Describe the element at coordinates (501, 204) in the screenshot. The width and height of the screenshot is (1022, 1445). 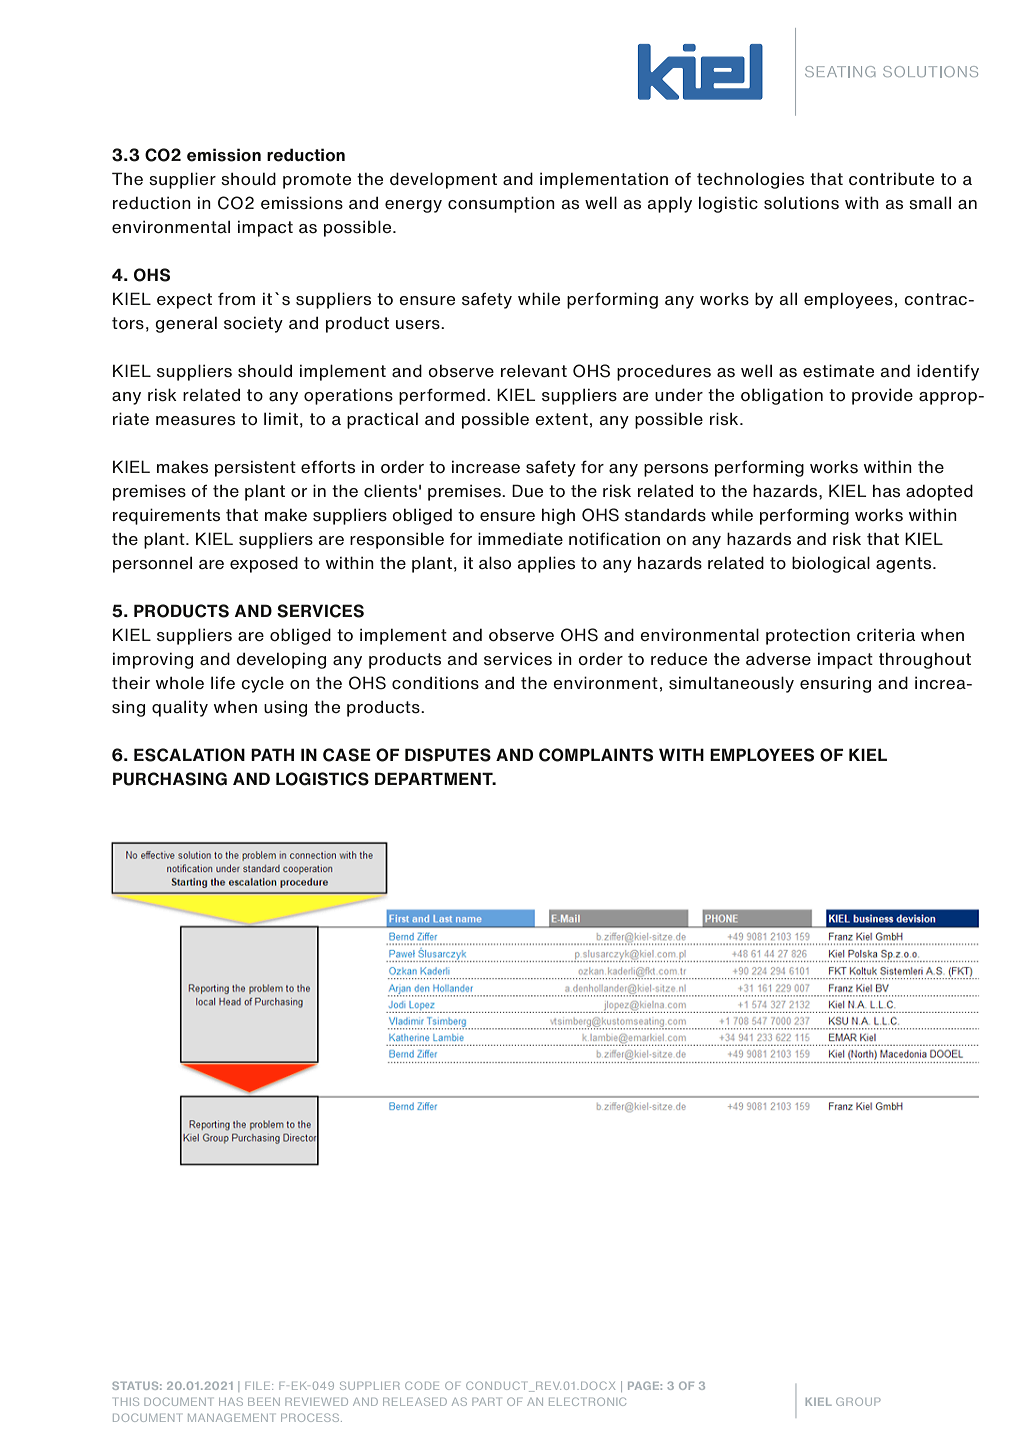
I see `consumption` at that location.
